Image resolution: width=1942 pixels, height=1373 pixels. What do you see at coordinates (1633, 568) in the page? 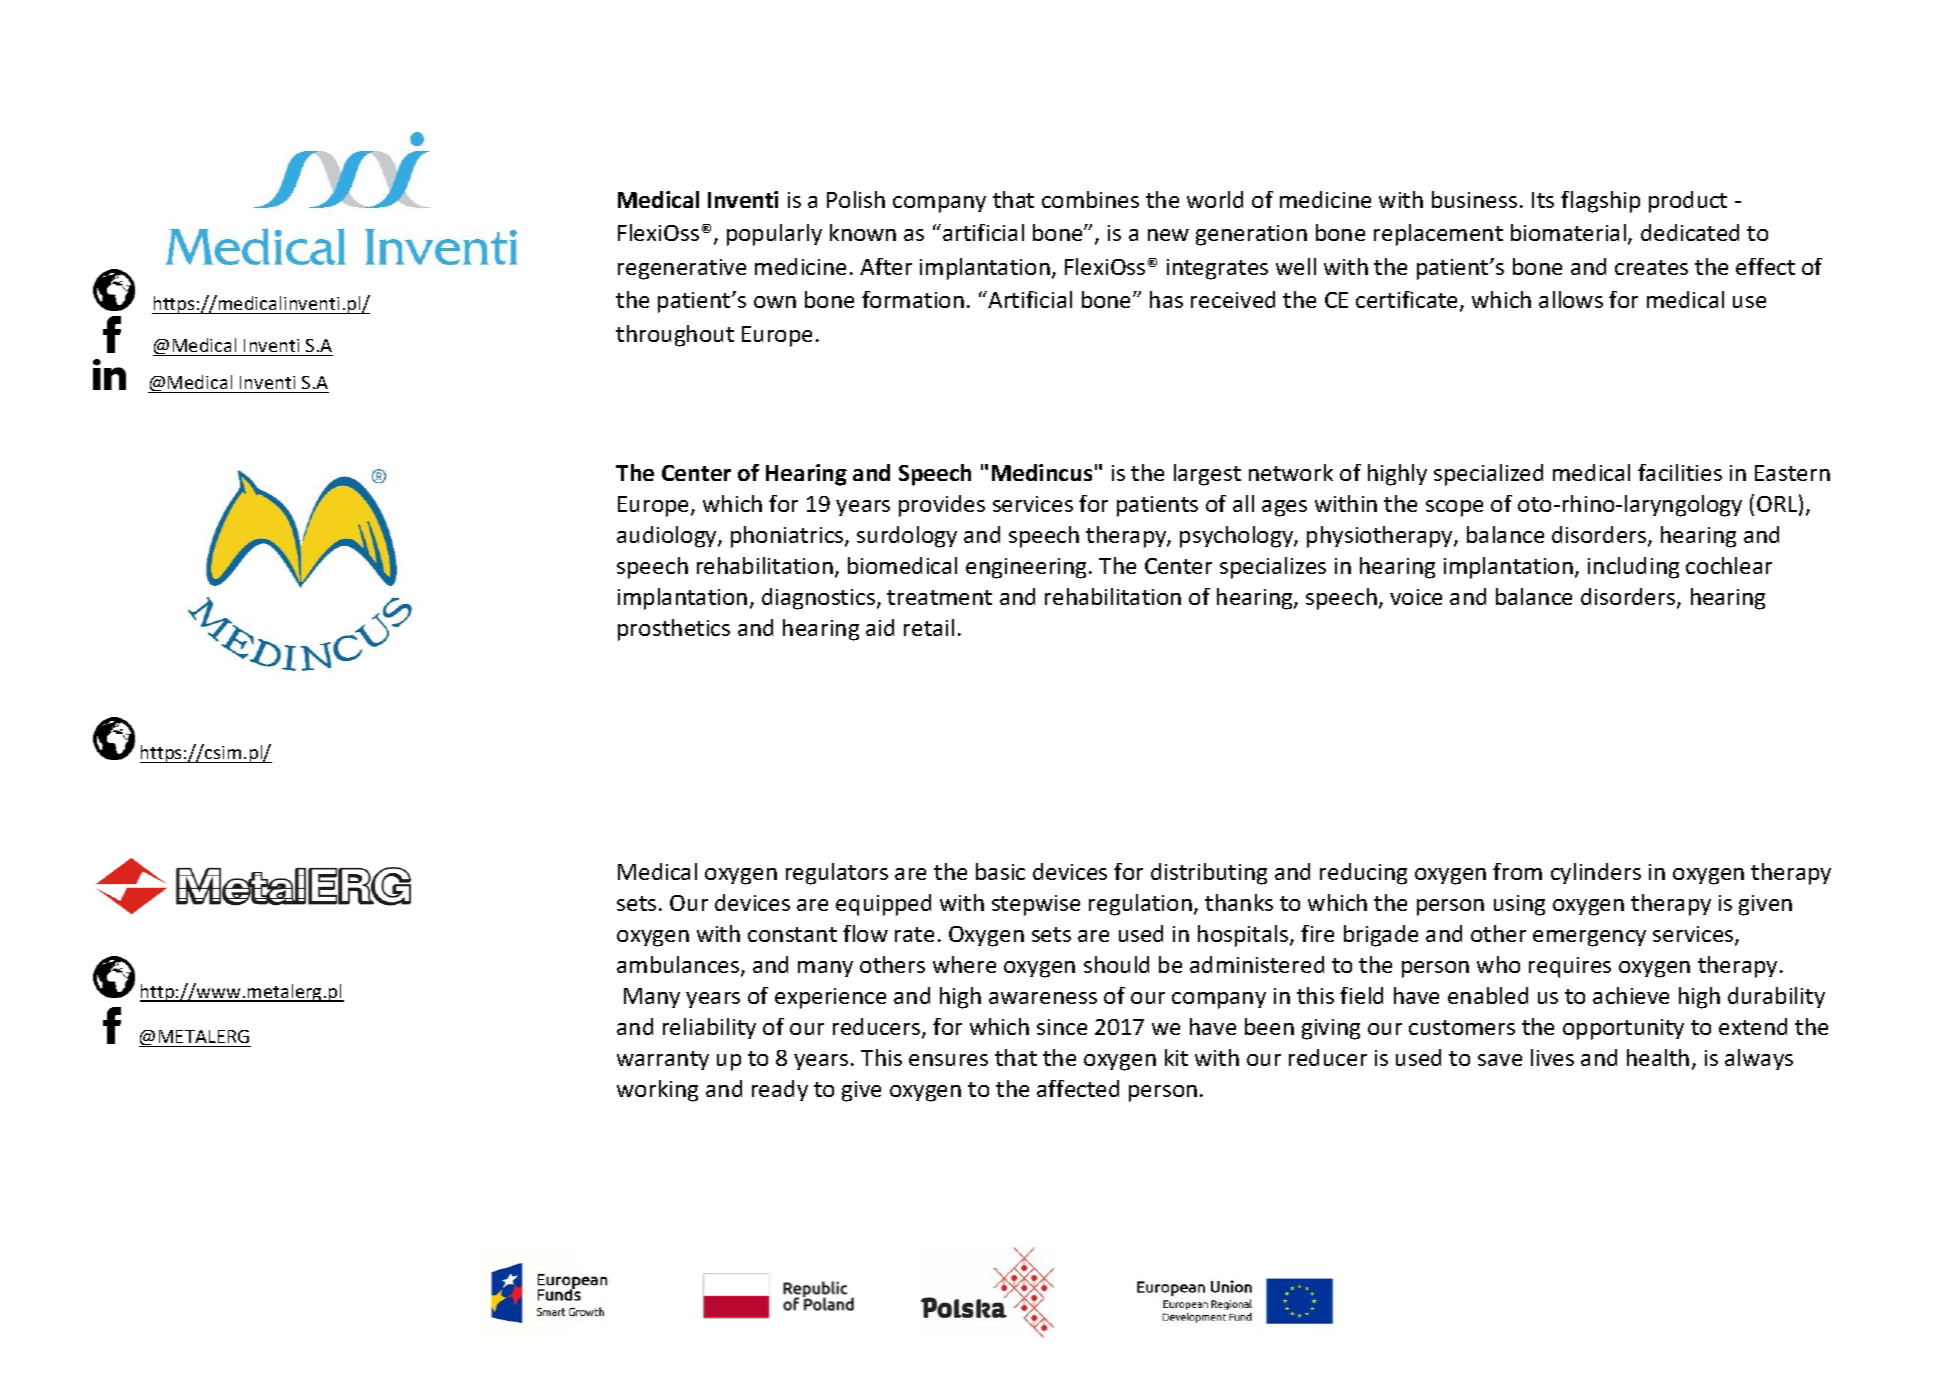
I see `including` at bounding box center [1633, 568].
